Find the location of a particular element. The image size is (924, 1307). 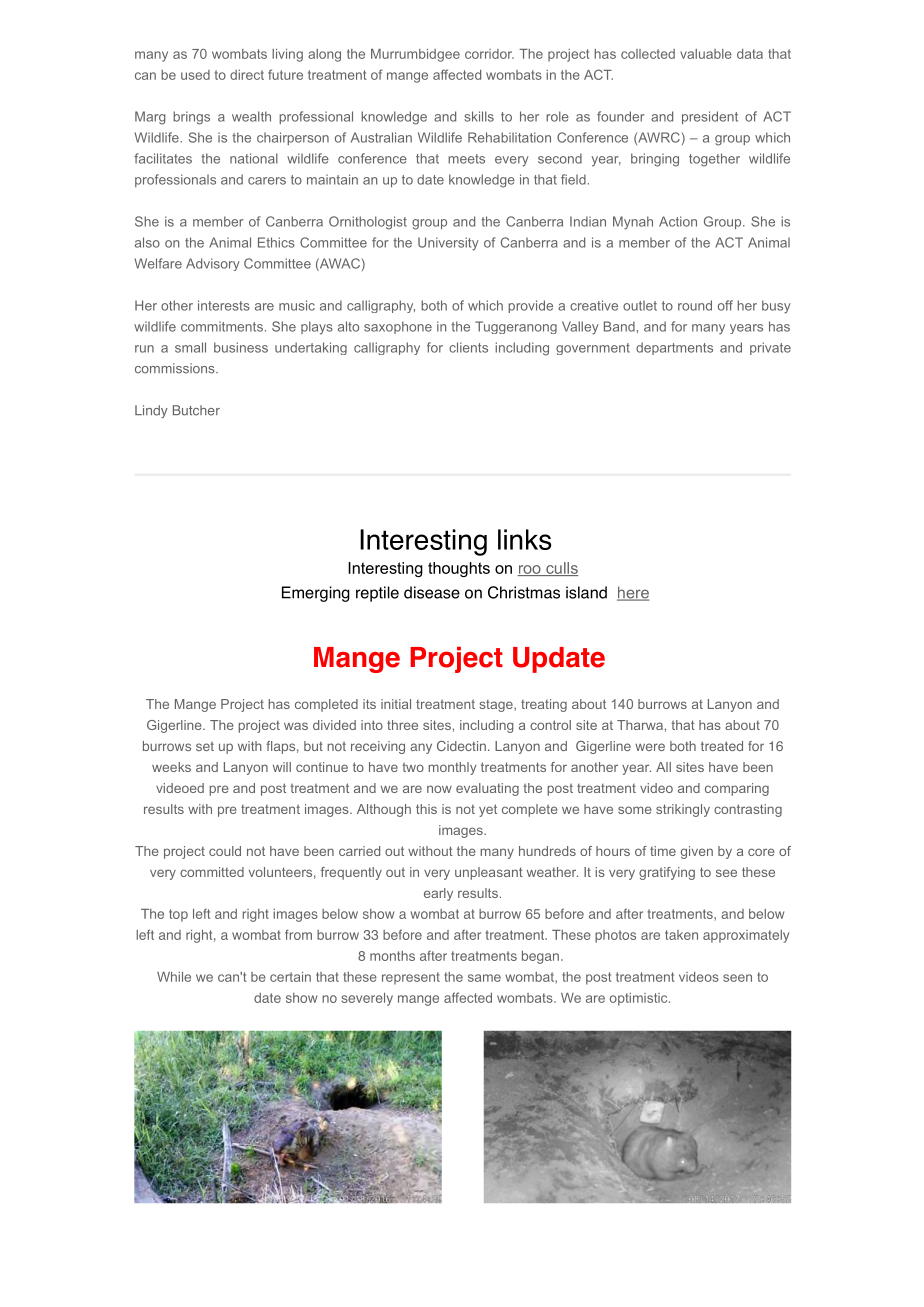

corridor is located at coordinates (489, 54).
